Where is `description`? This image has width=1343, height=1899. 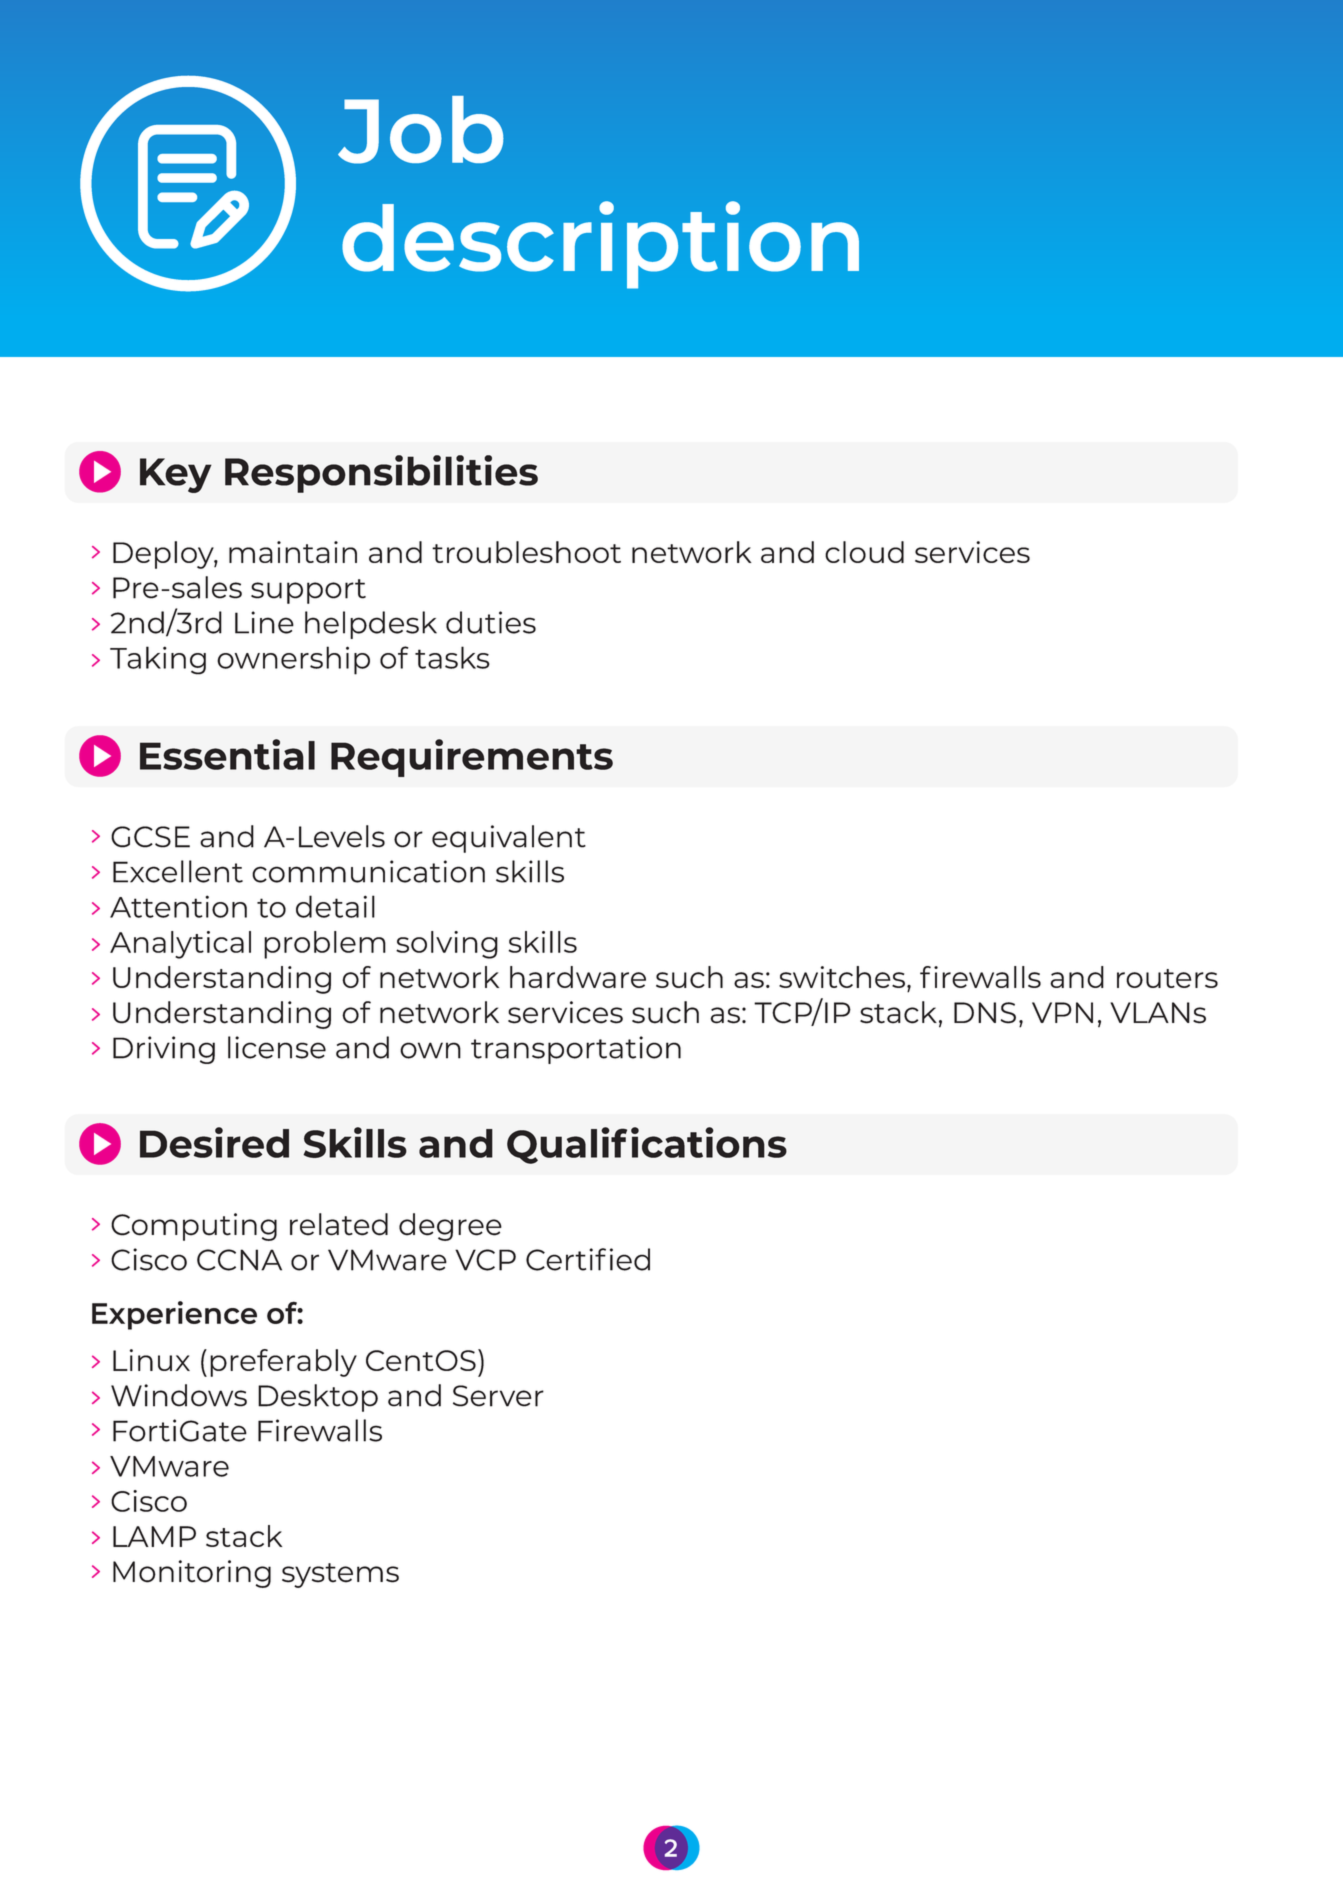 description is located at coordinates (600, 245).
